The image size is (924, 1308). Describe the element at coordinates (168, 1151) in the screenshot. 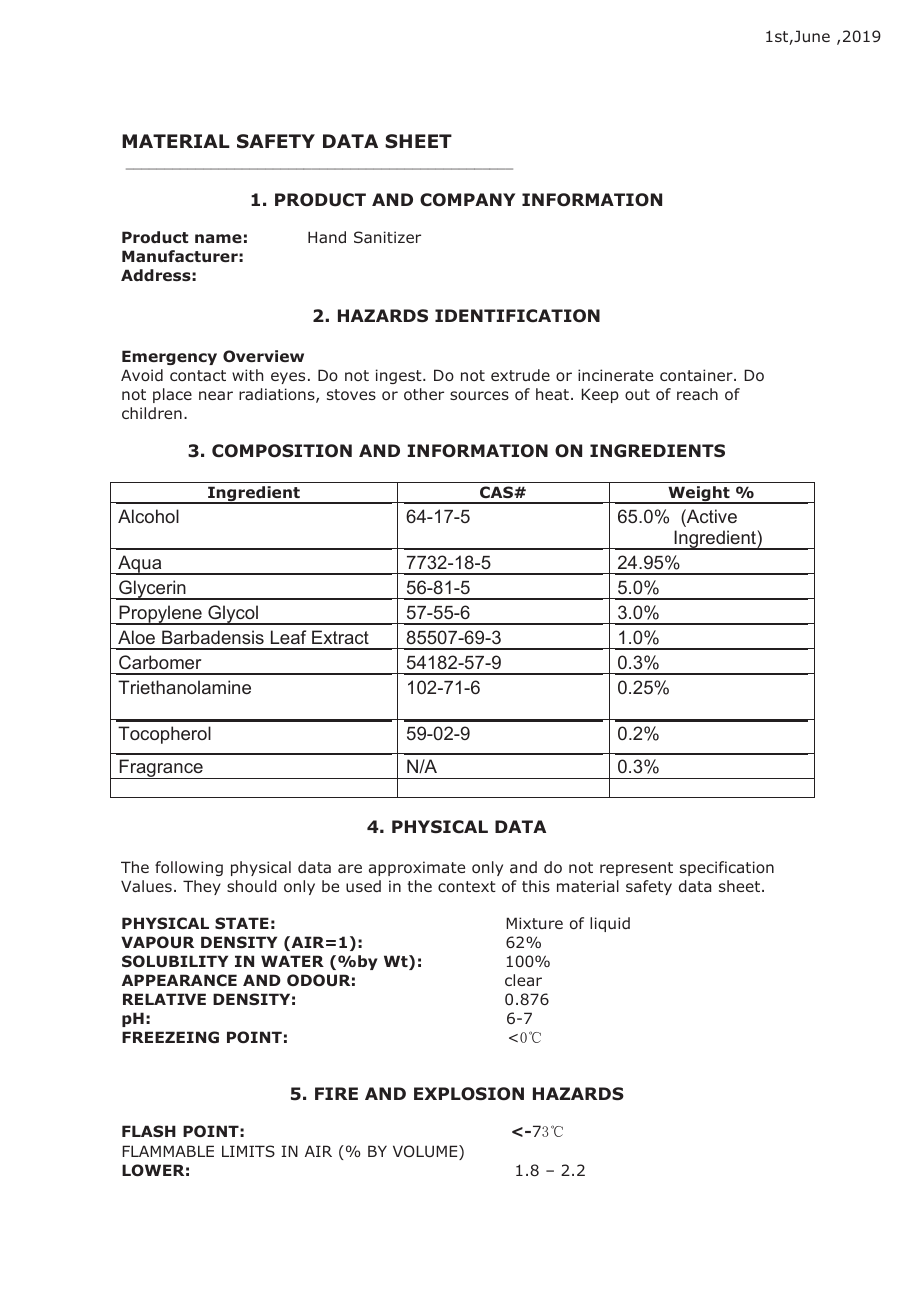

I see `FLAMMABLE` at that location.
